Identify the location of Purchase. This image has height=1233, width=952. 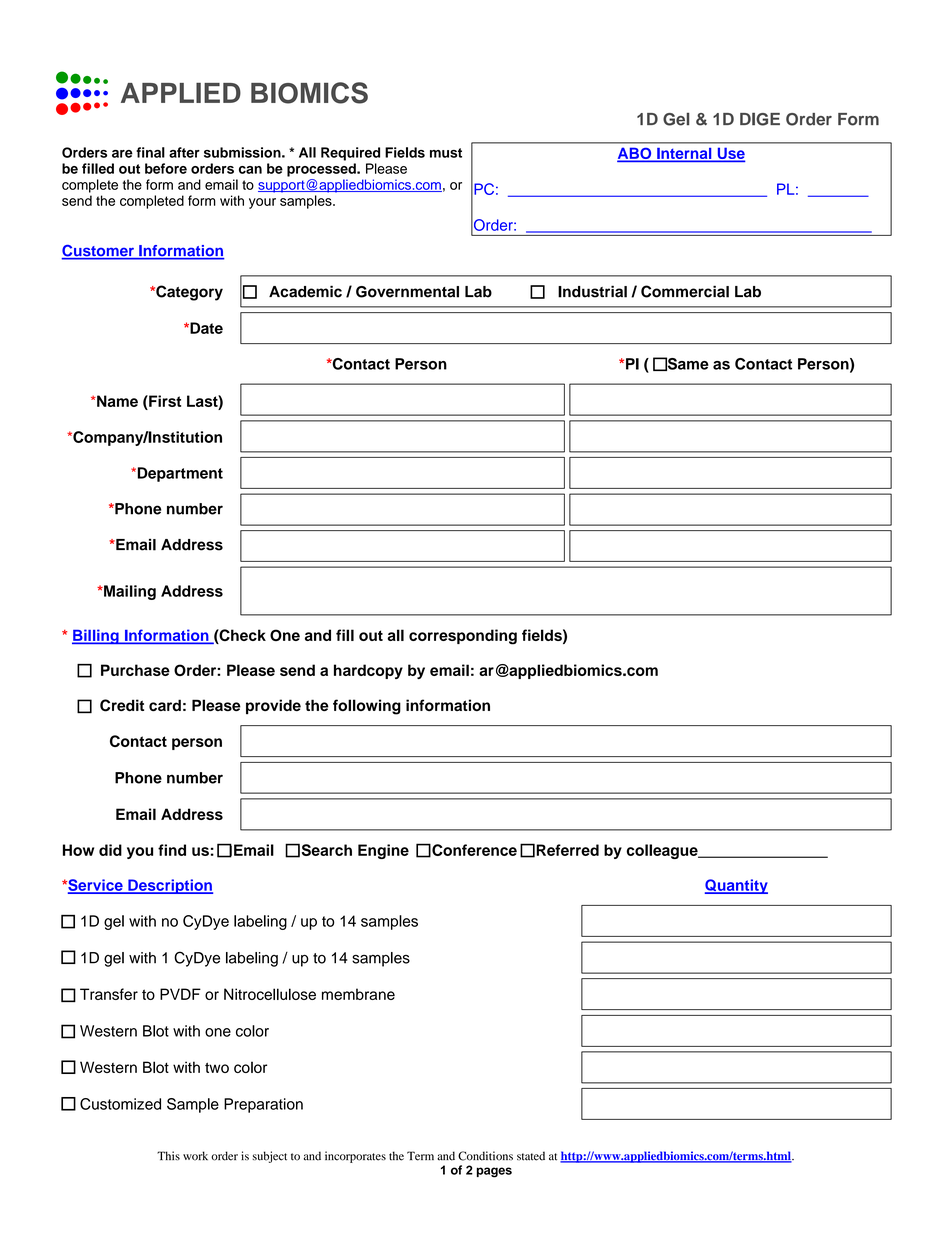
(135, 670).
